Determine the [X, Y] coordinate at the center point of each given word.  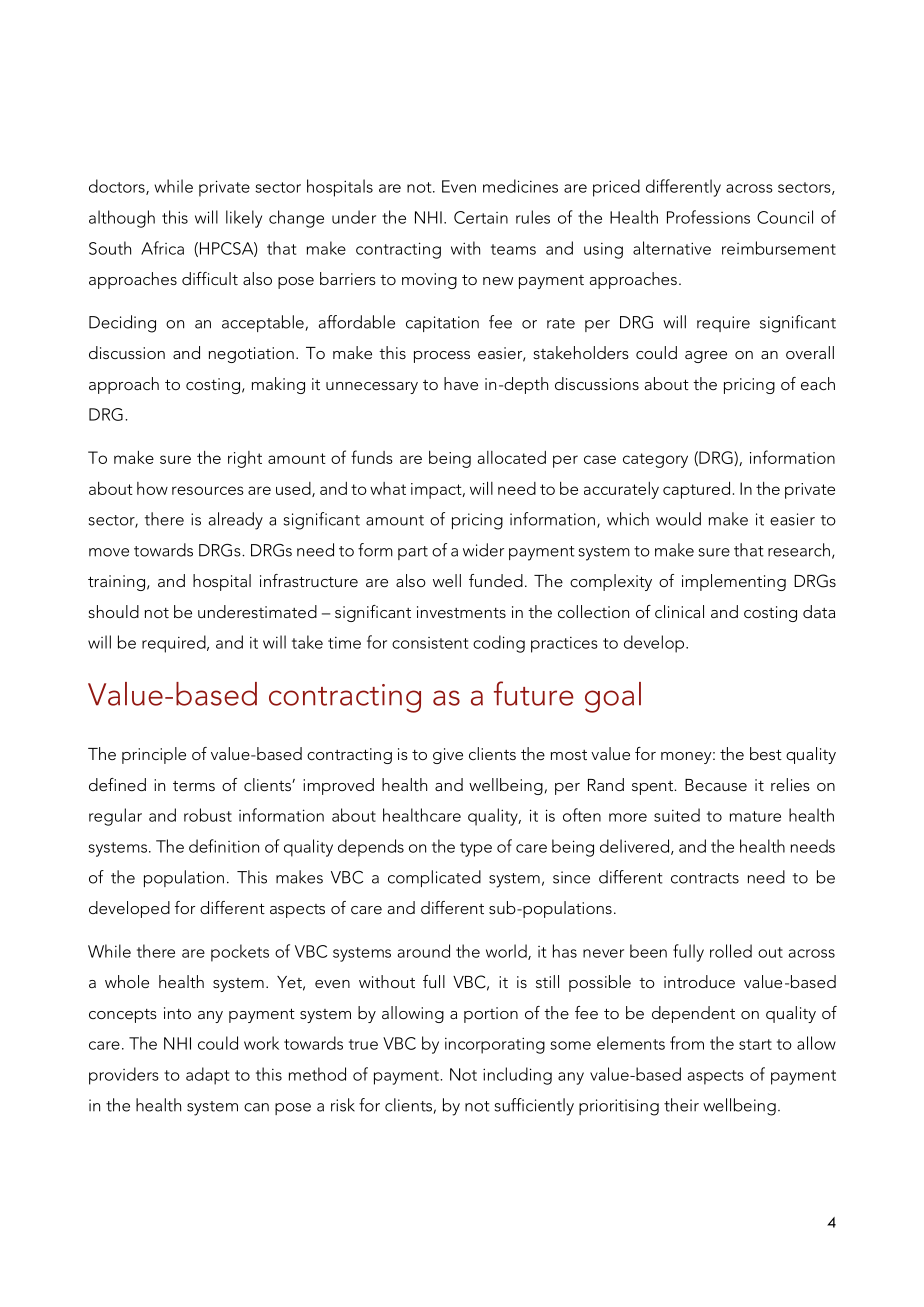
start [755, 1044]
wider [483, 550]
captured [696, 490]
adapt [207, 1076]
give [448, 756]
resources [208, 490]
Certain [481, 217]
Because [716, 785]
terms [194, 786]
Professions [708, 217]
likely [244, 219]
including [517, 1076]
